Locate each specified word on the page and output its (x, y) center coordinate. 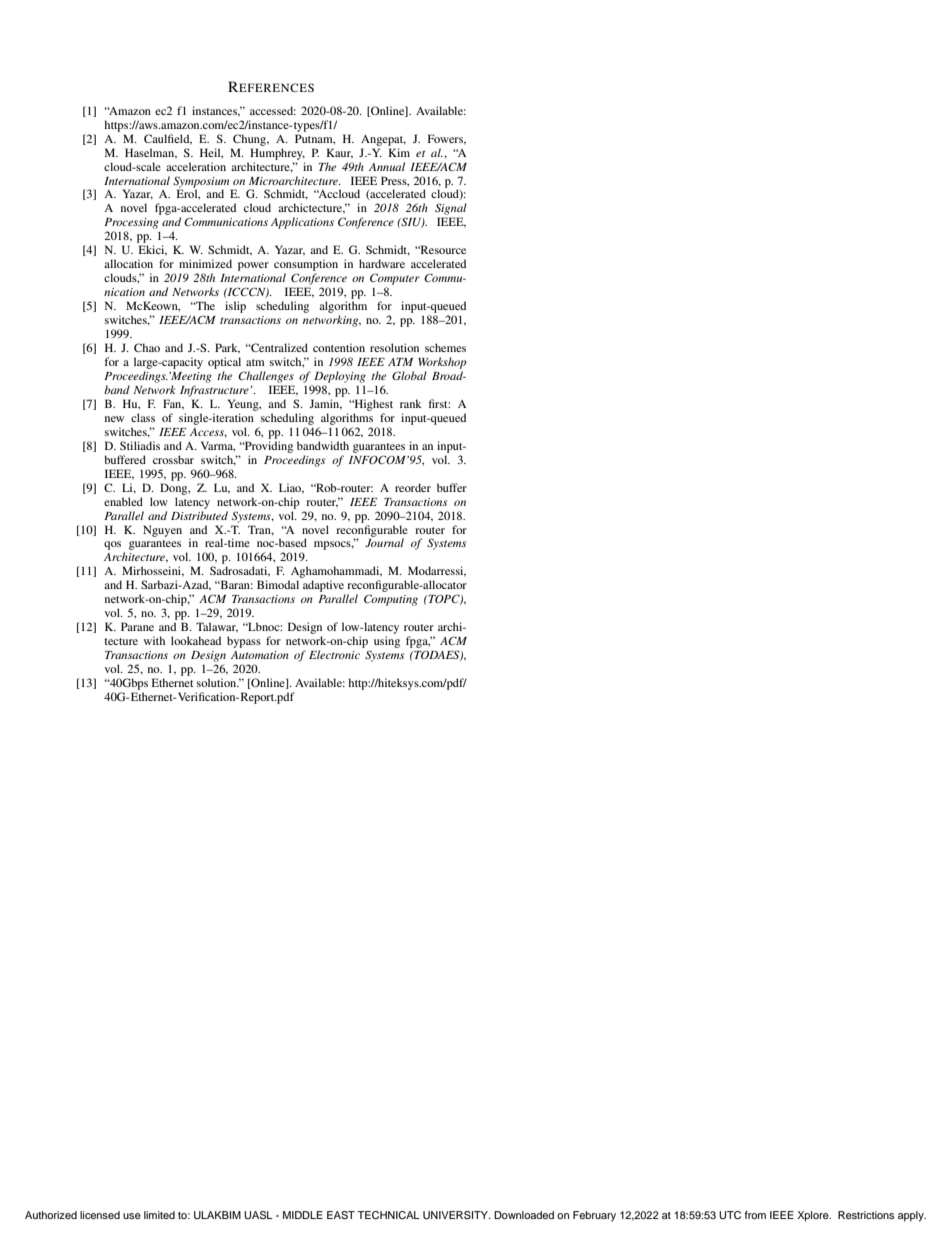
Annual (387, 166)
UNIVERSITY (456, 1215)
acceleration (196, 166)
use (132, 1216)
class (143, 417)
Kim (399, 152)
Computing (391, 600)
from (755, 1215)
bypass (244, 642)
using (387, 642)
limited (159, 1215)
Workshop (442, 363)
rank (411, 403)
